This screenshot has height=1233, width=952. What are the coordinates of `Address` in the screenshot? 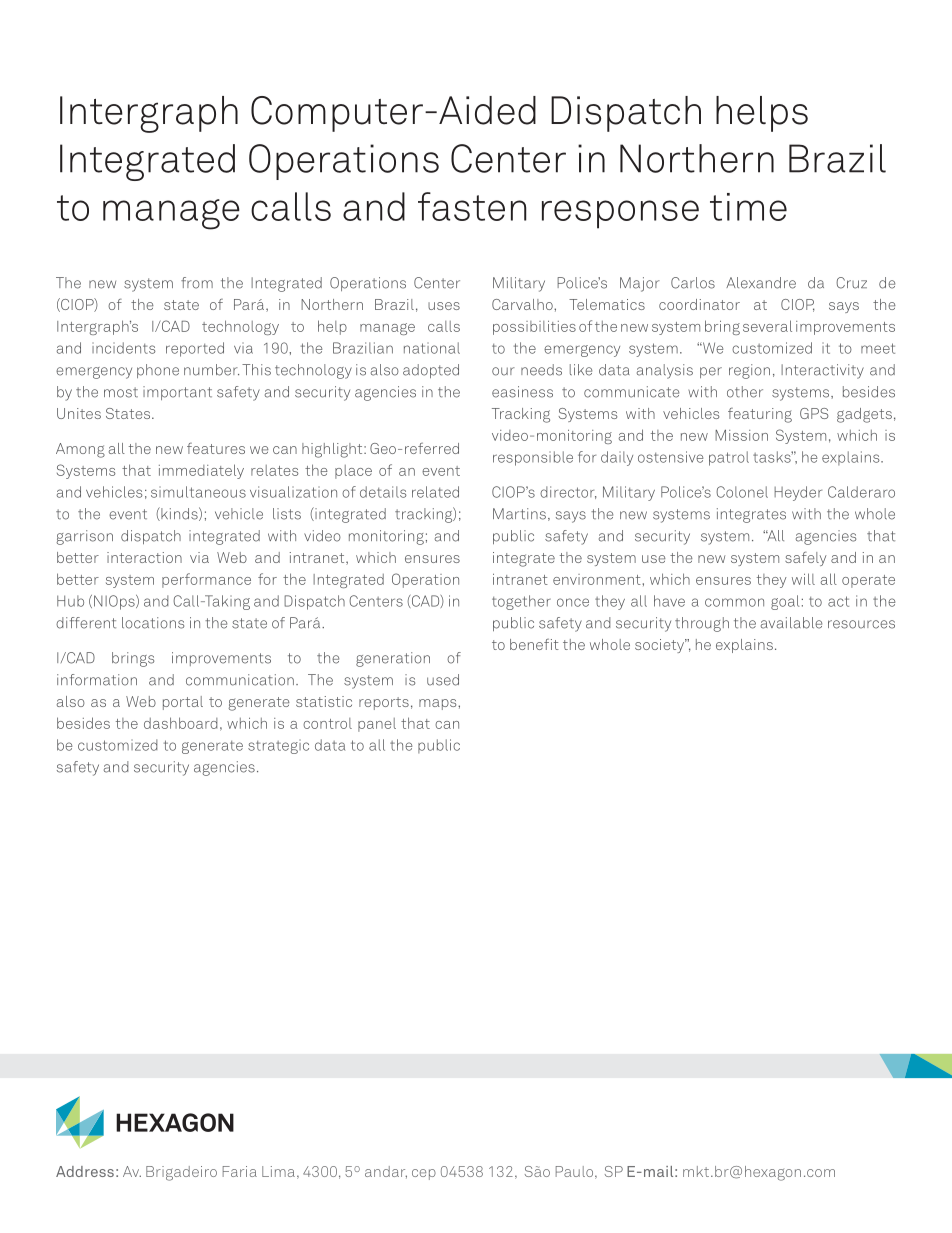 It's located at (85, 1171).
